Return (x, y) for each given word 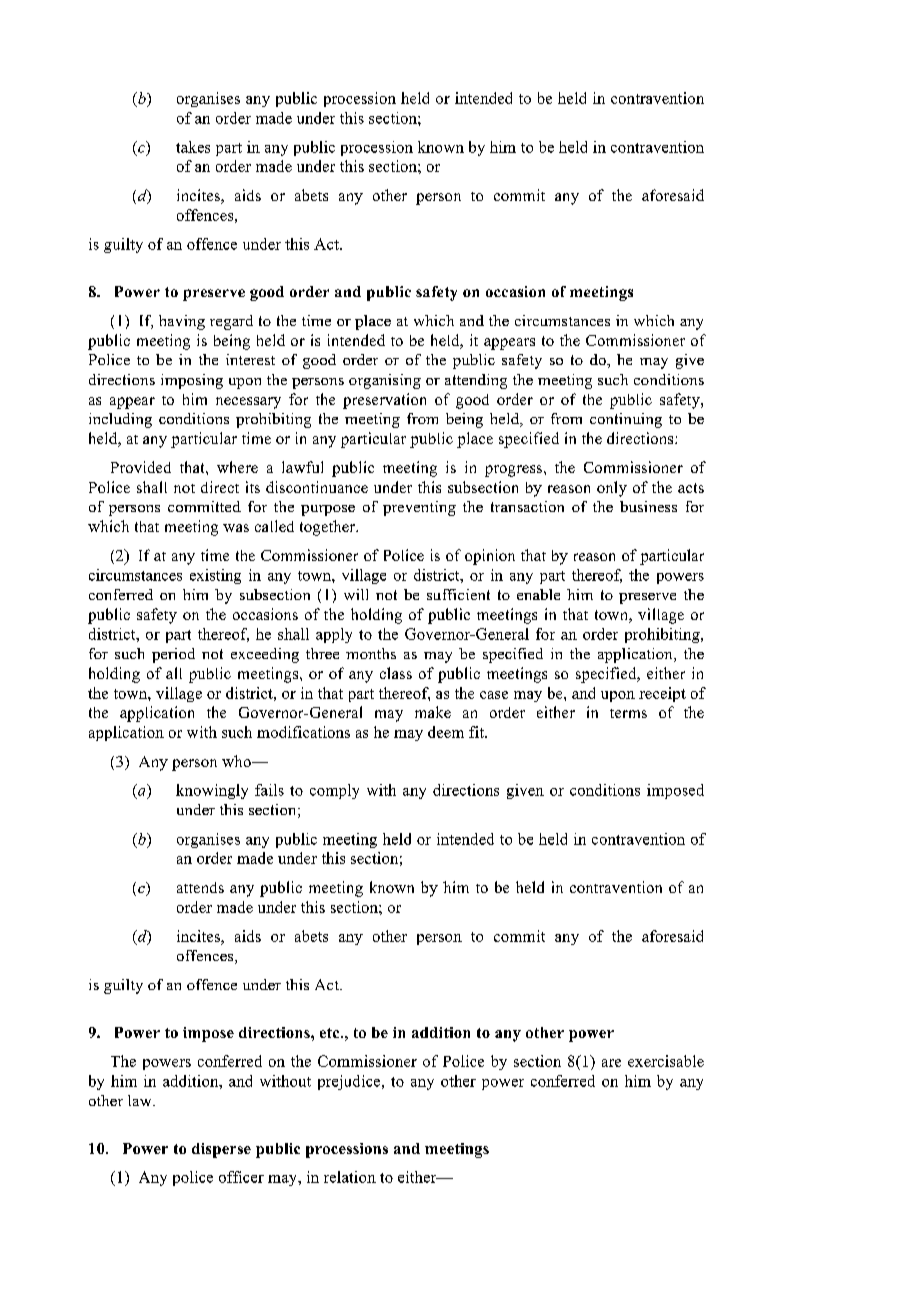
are (611, 1063)
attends (200, 887)
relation (350, 1177)
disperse (221, 1150)
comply (334, 791)
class (396, 673)
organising (385, 381)
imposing (192, 381)
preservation (384, 401)
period (173, 655)
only (612, 489)
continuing (626, 420)
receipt (662, 694)
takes (193, 147)
